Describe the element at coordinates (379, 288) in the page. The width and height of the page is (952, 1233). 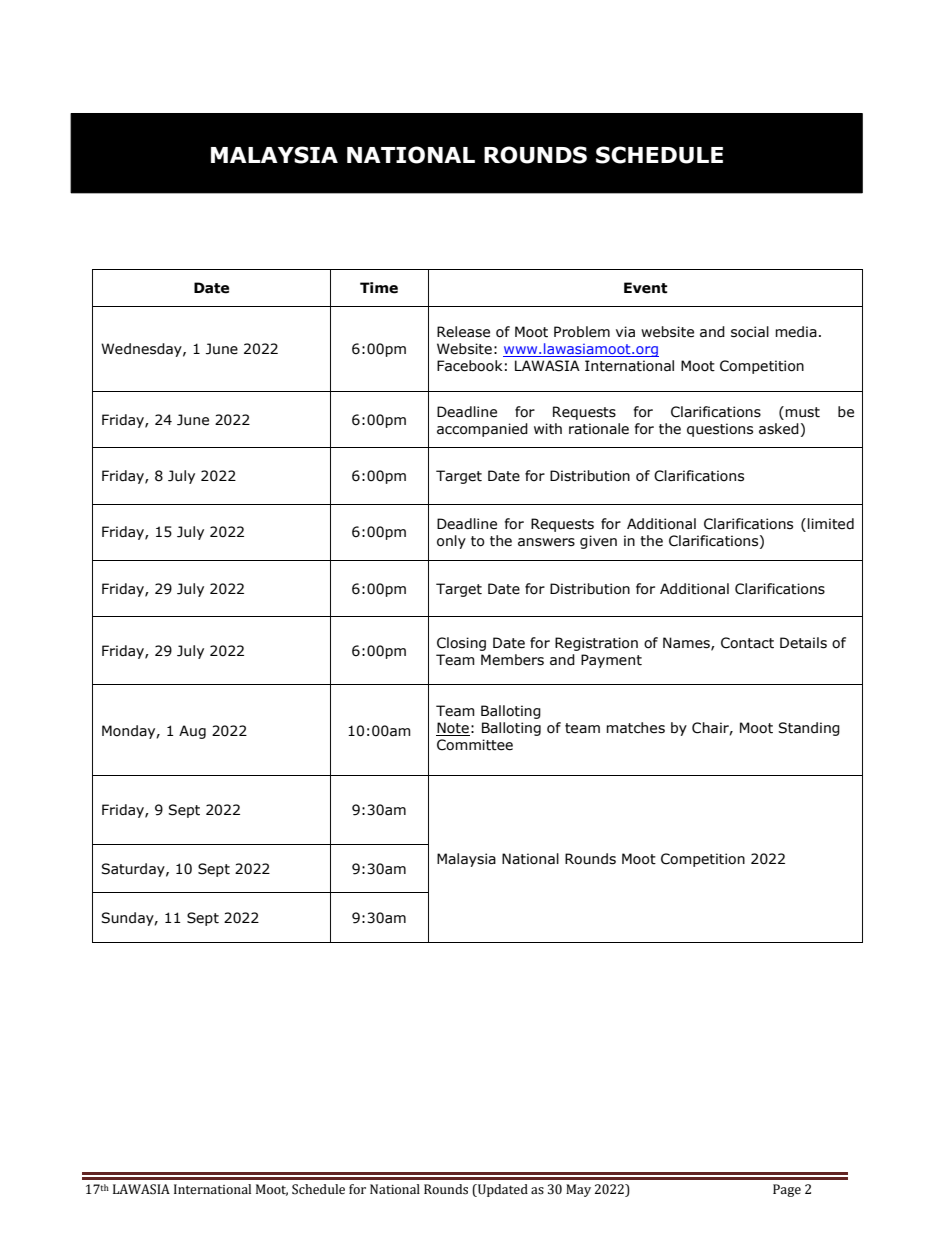
I see `Time` at that location.
